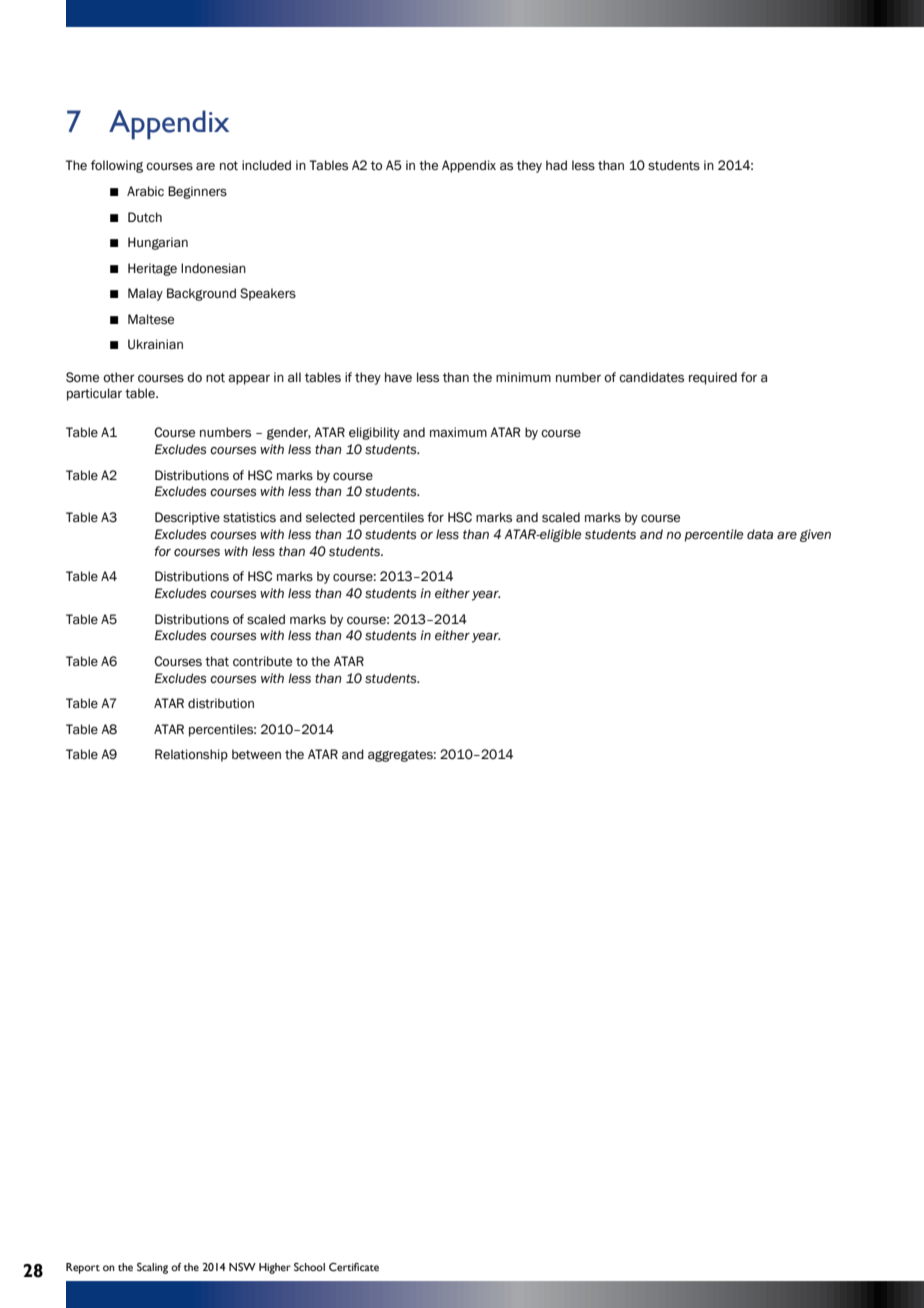 The height and width of the screenshot is (1308, 924). I want to click on Descriptive, so click(187, 518).
